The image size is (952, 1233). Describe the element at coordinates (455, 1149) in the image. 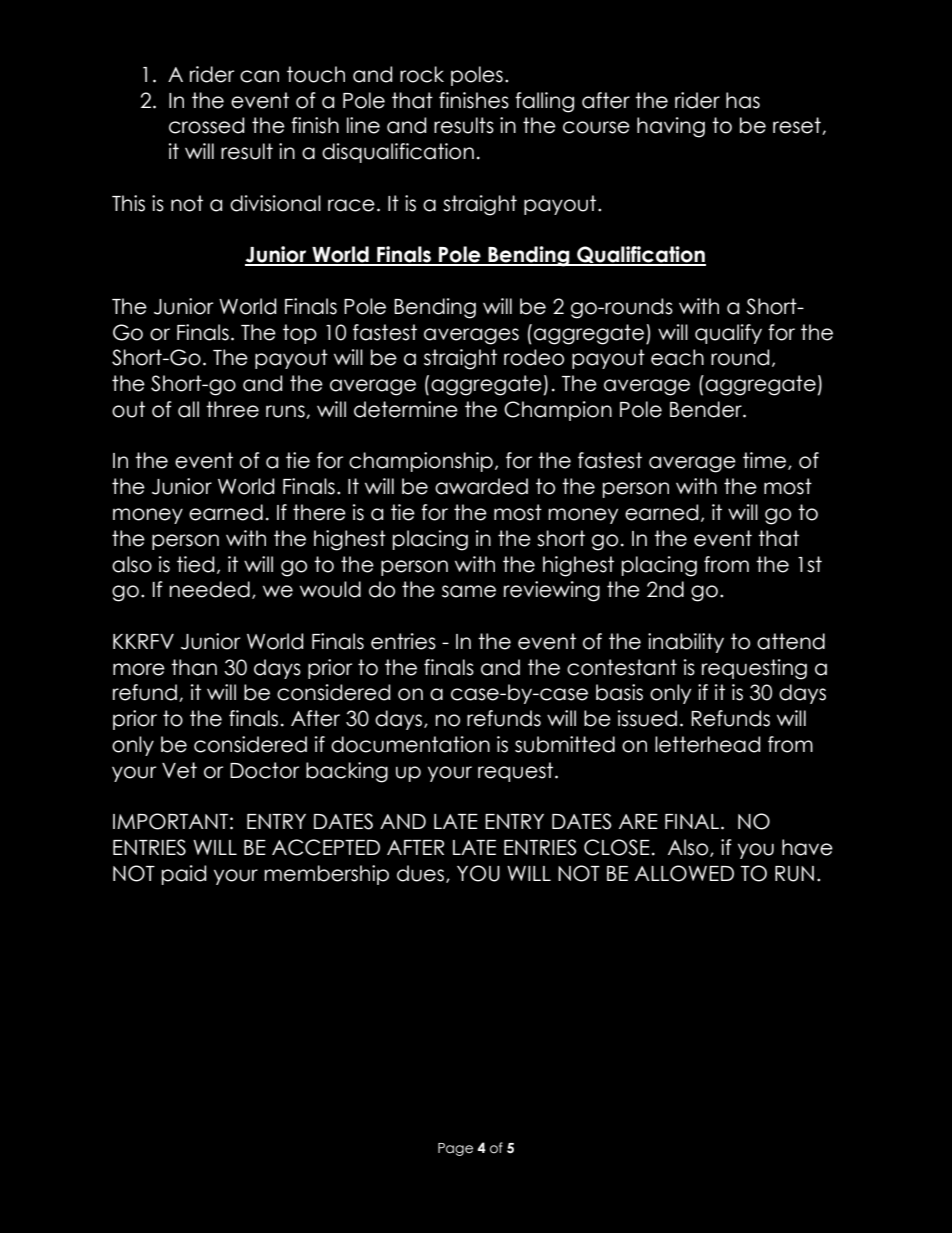

I see `Page` at that location.
